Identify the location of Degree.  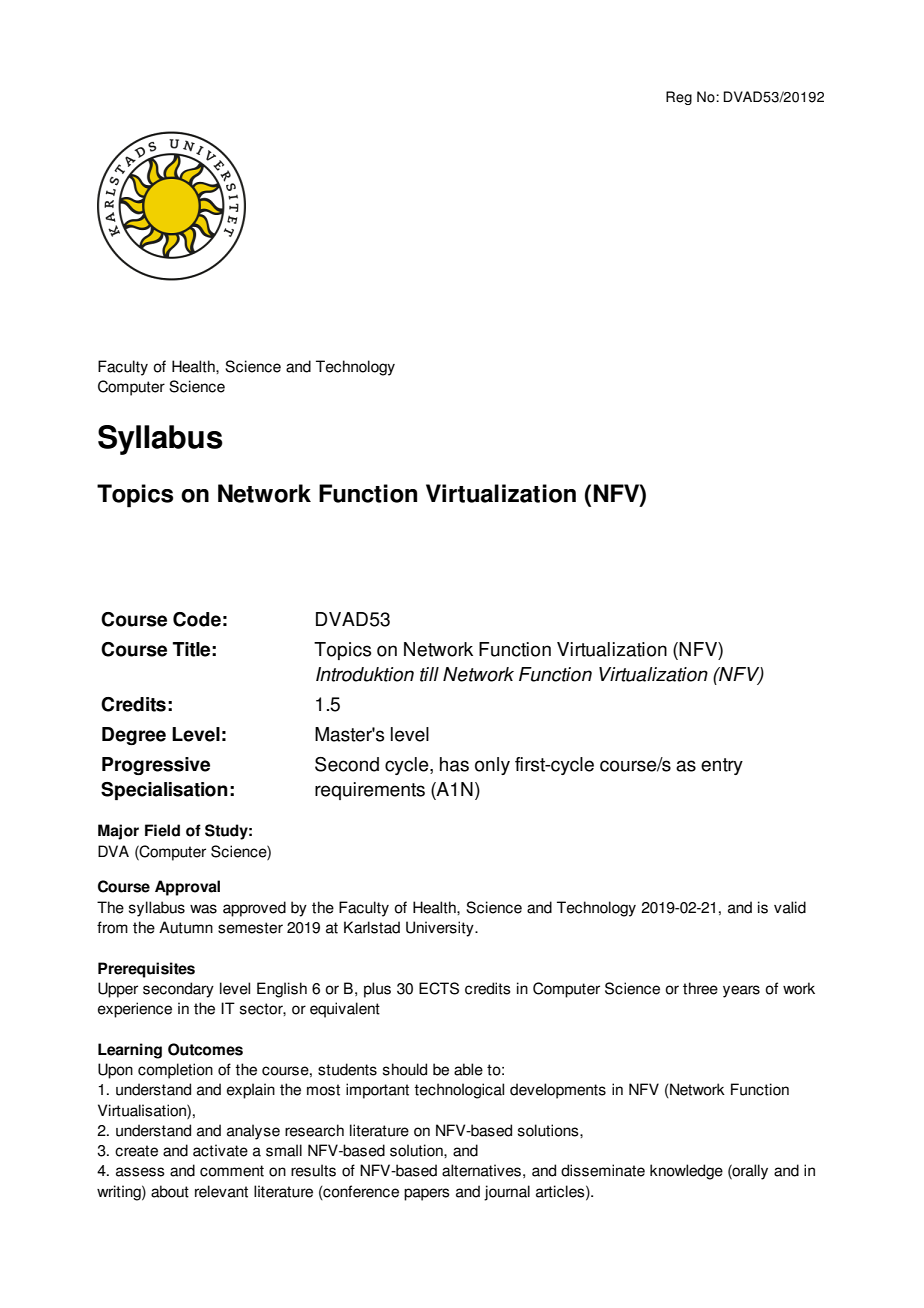
(134, 736).
